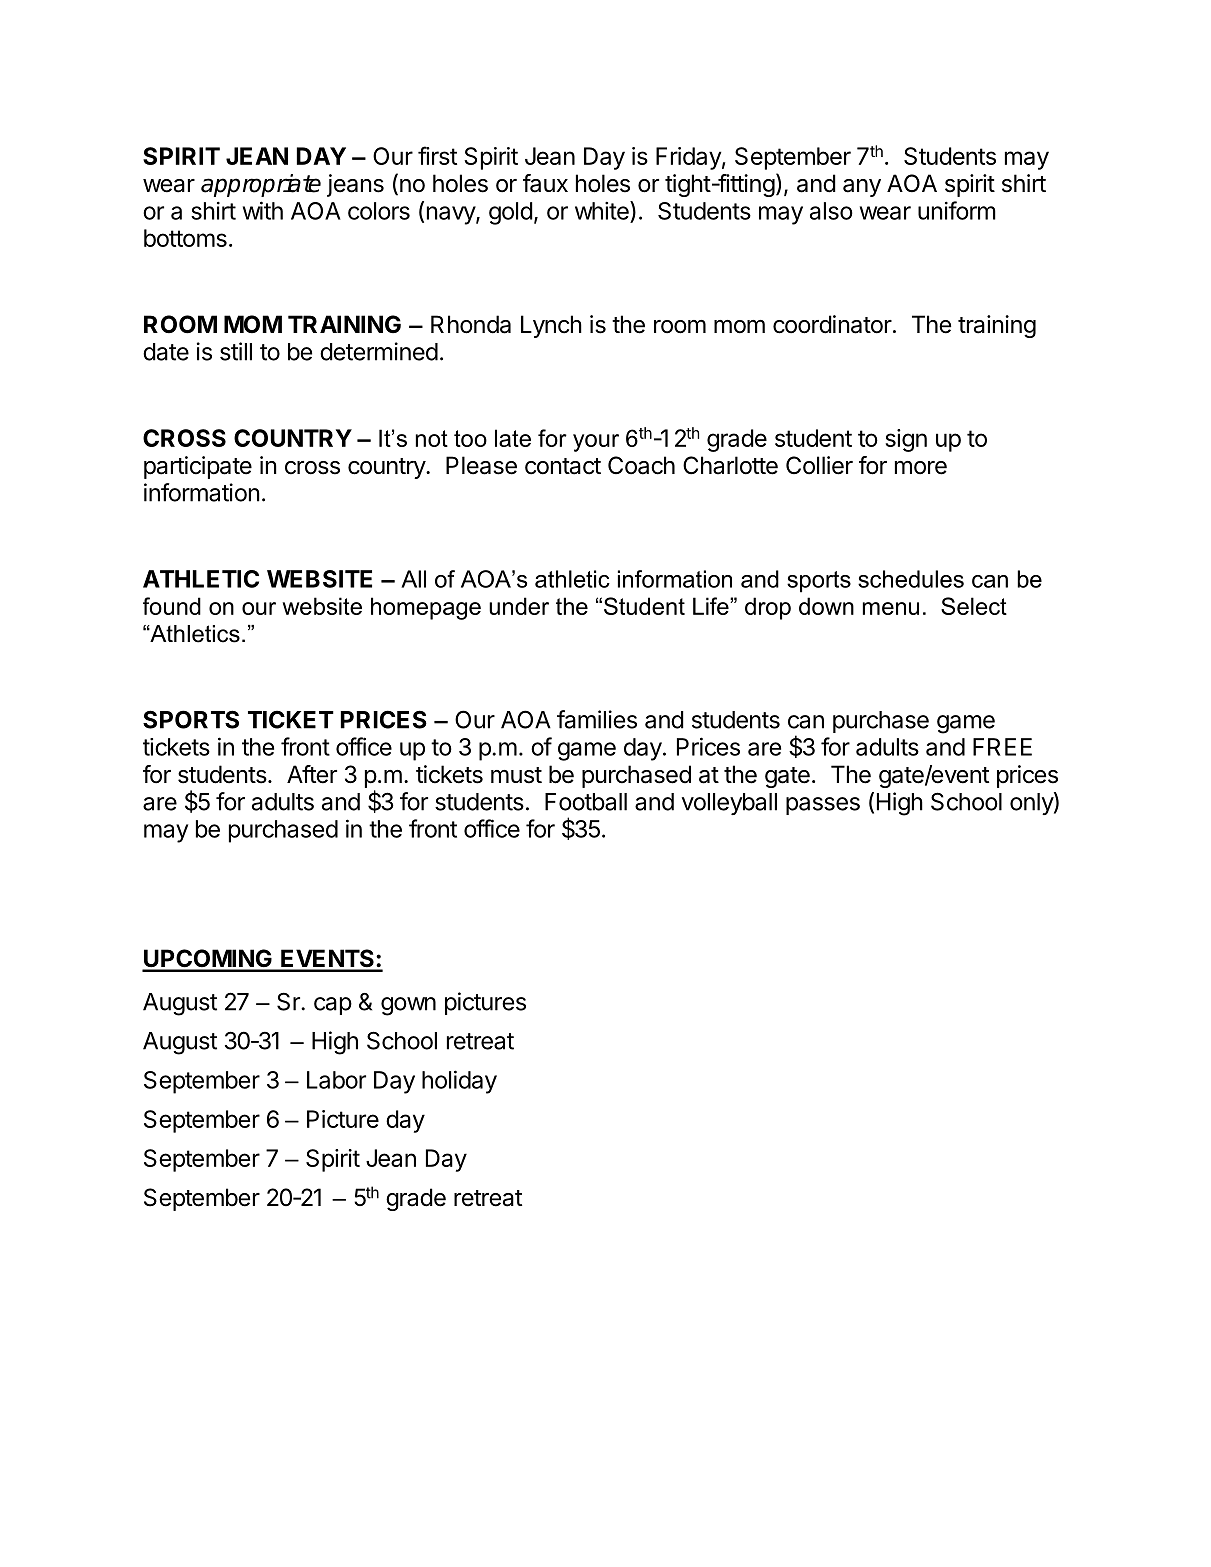 This image has width=1211, height=1567. I want to click on participate, so click(198, 467).
